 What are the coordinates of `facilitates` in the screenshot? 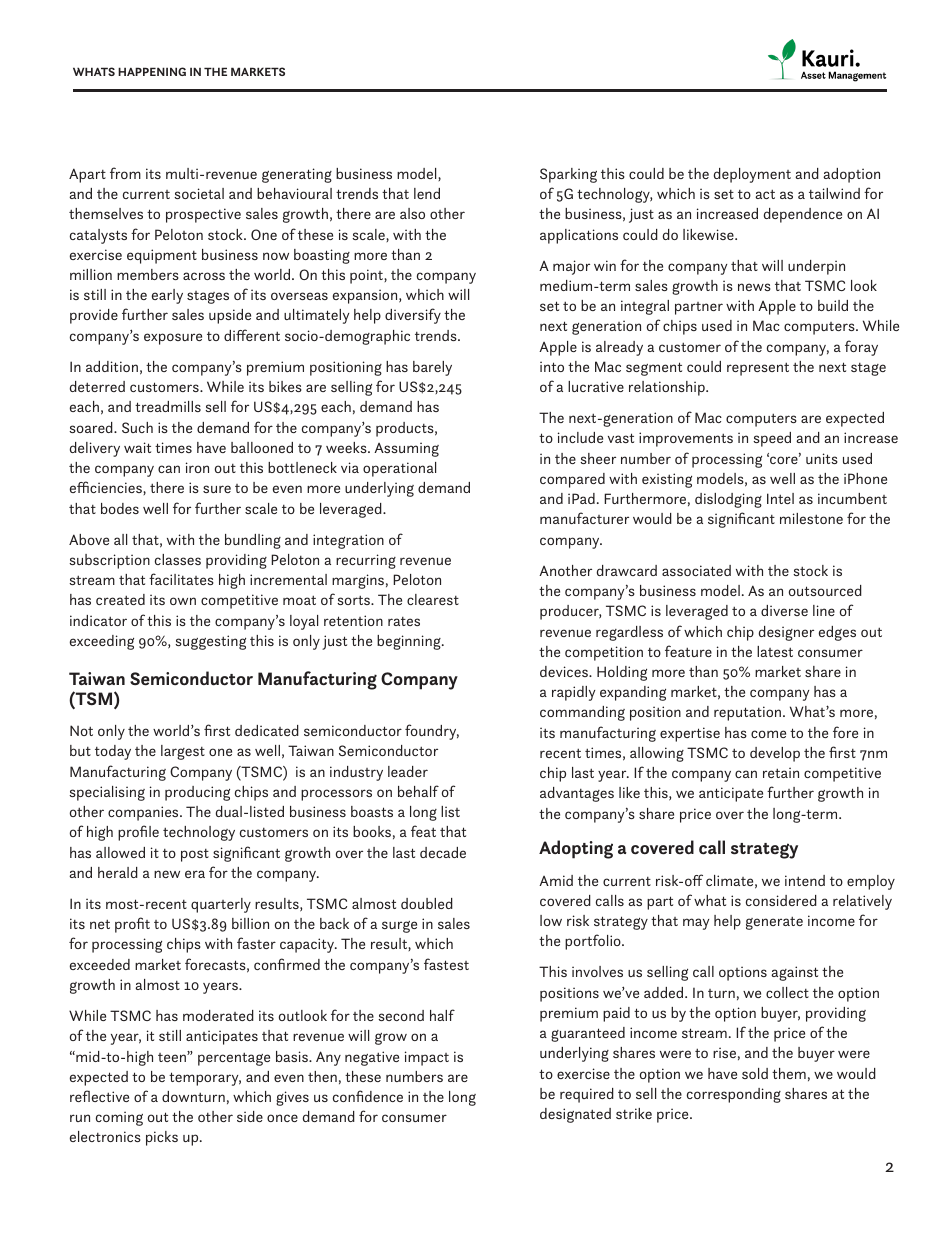 It's located at (181, 579).
